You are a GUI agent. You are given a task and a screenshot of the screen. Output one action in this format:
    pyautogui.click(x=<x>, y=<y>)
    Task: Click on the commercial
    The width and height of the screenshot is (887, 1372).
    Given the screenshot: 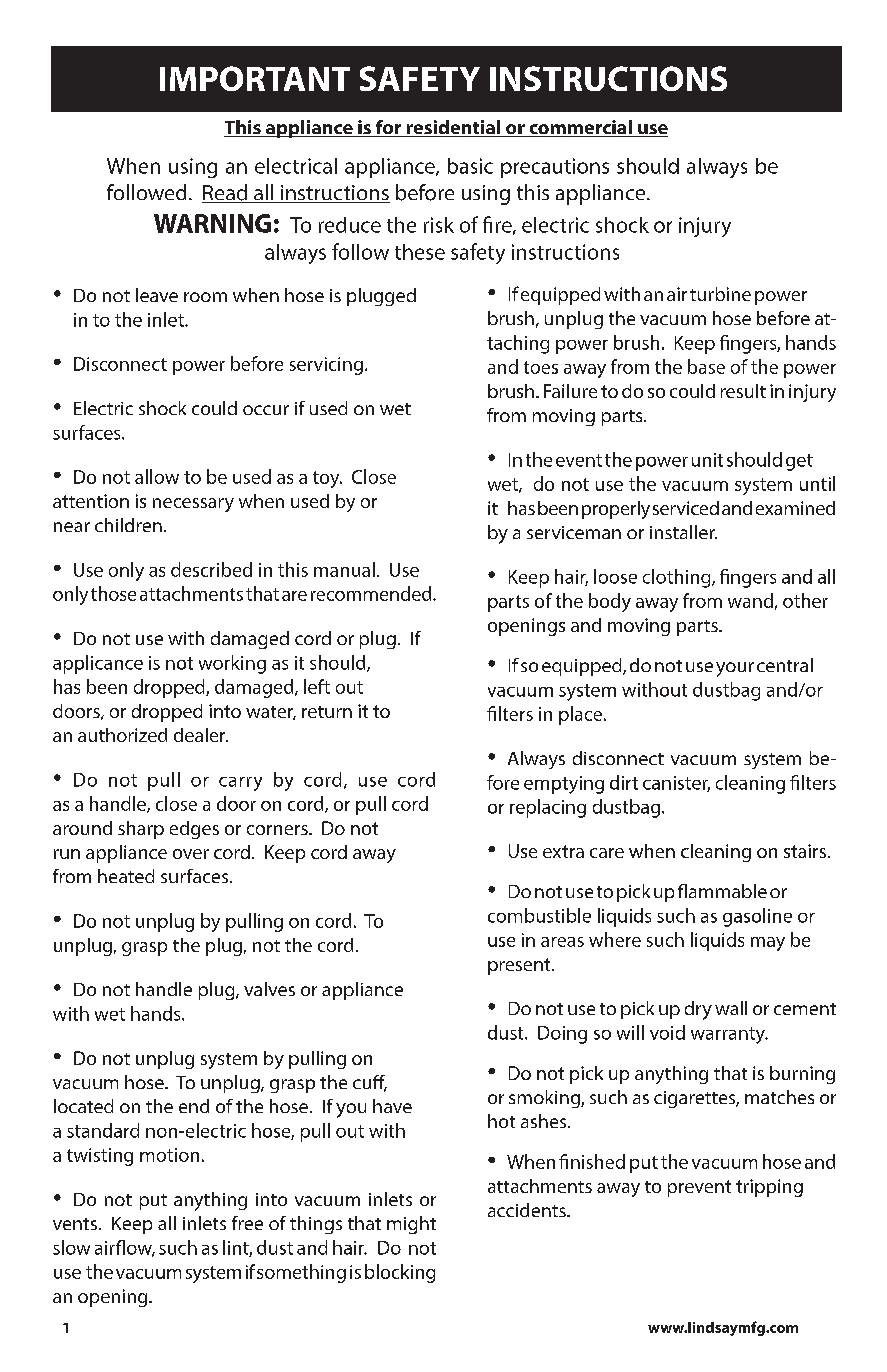 What is the action you would take?
    pyautogui.click(x=580, y=128)
